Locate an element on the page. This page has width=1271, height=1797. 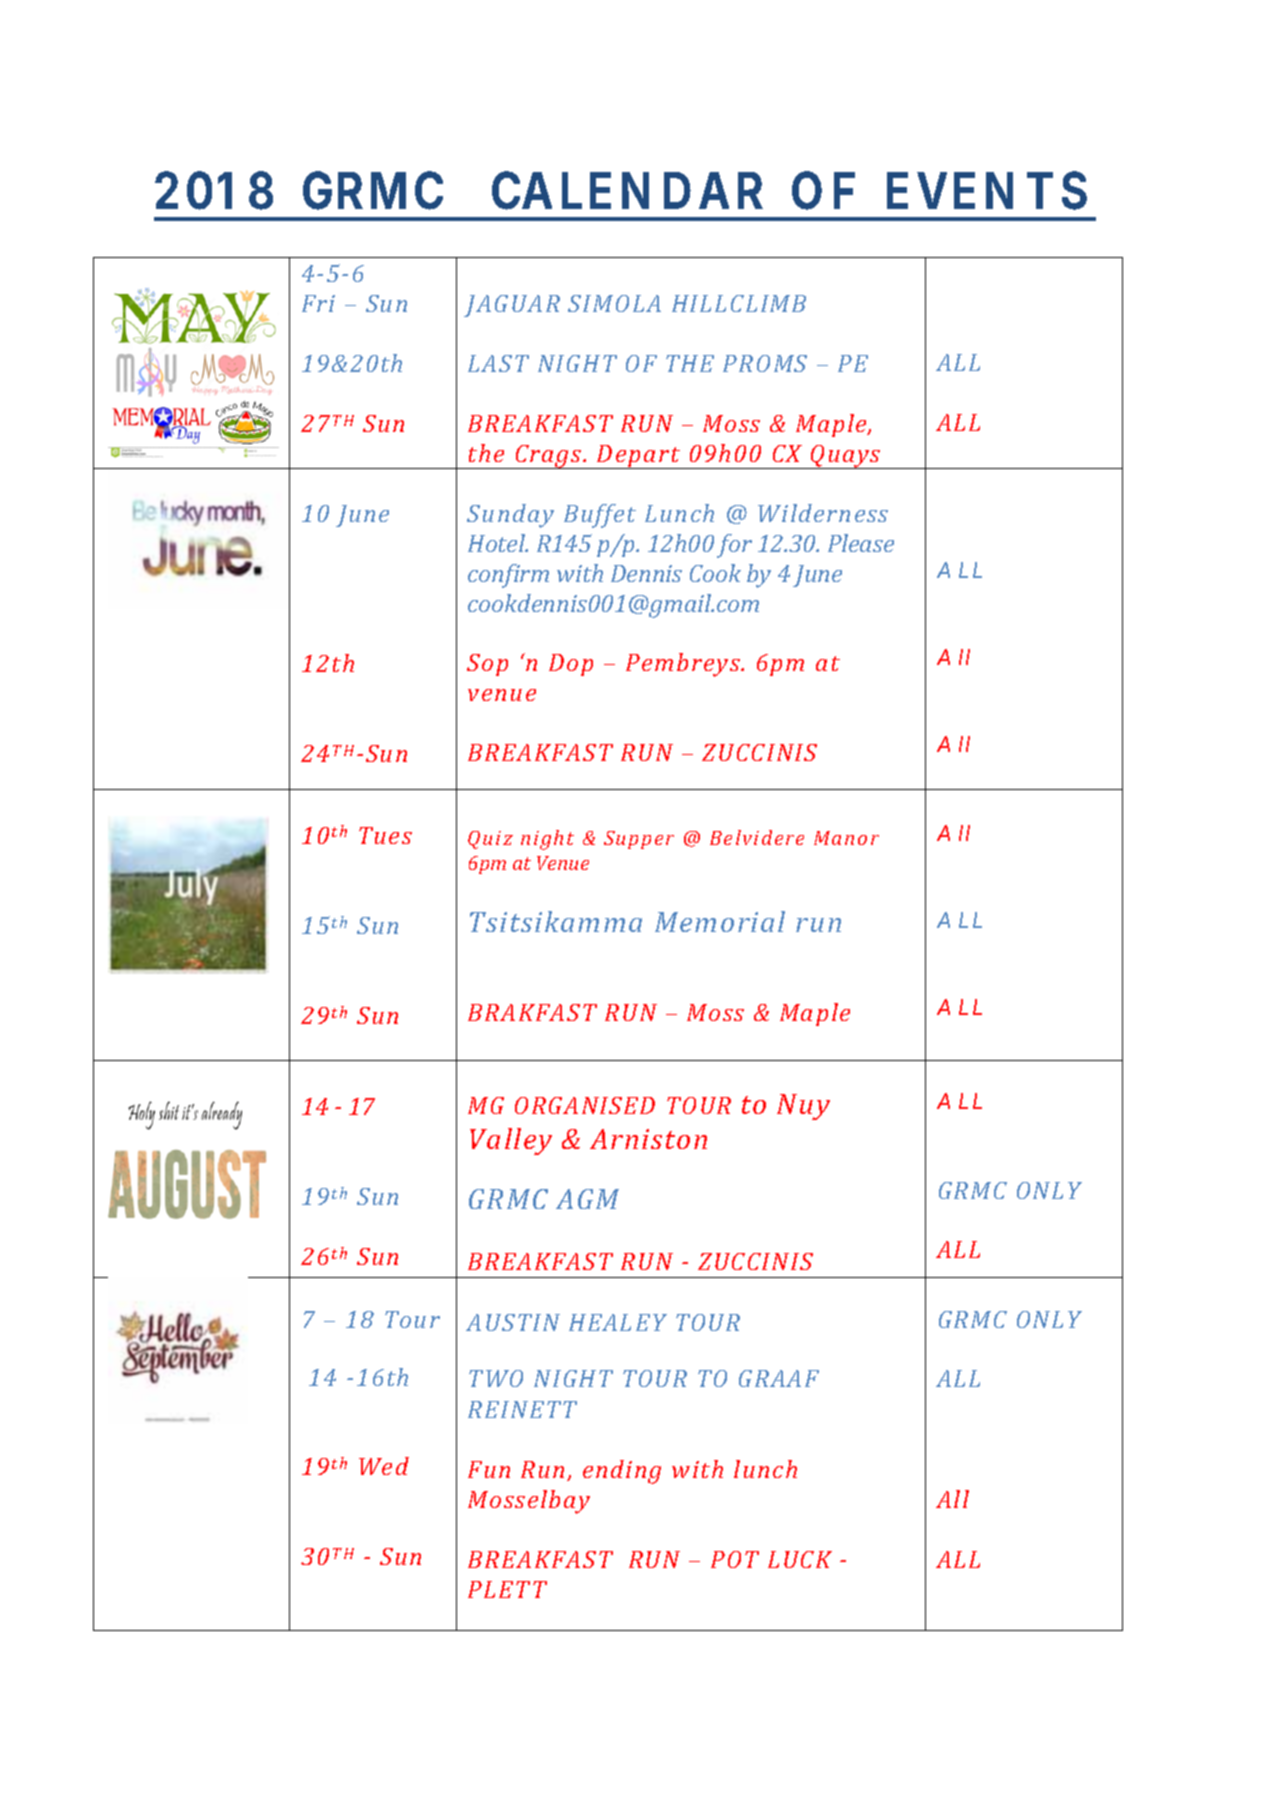
PROMS is located at coordinates (765, 363).
